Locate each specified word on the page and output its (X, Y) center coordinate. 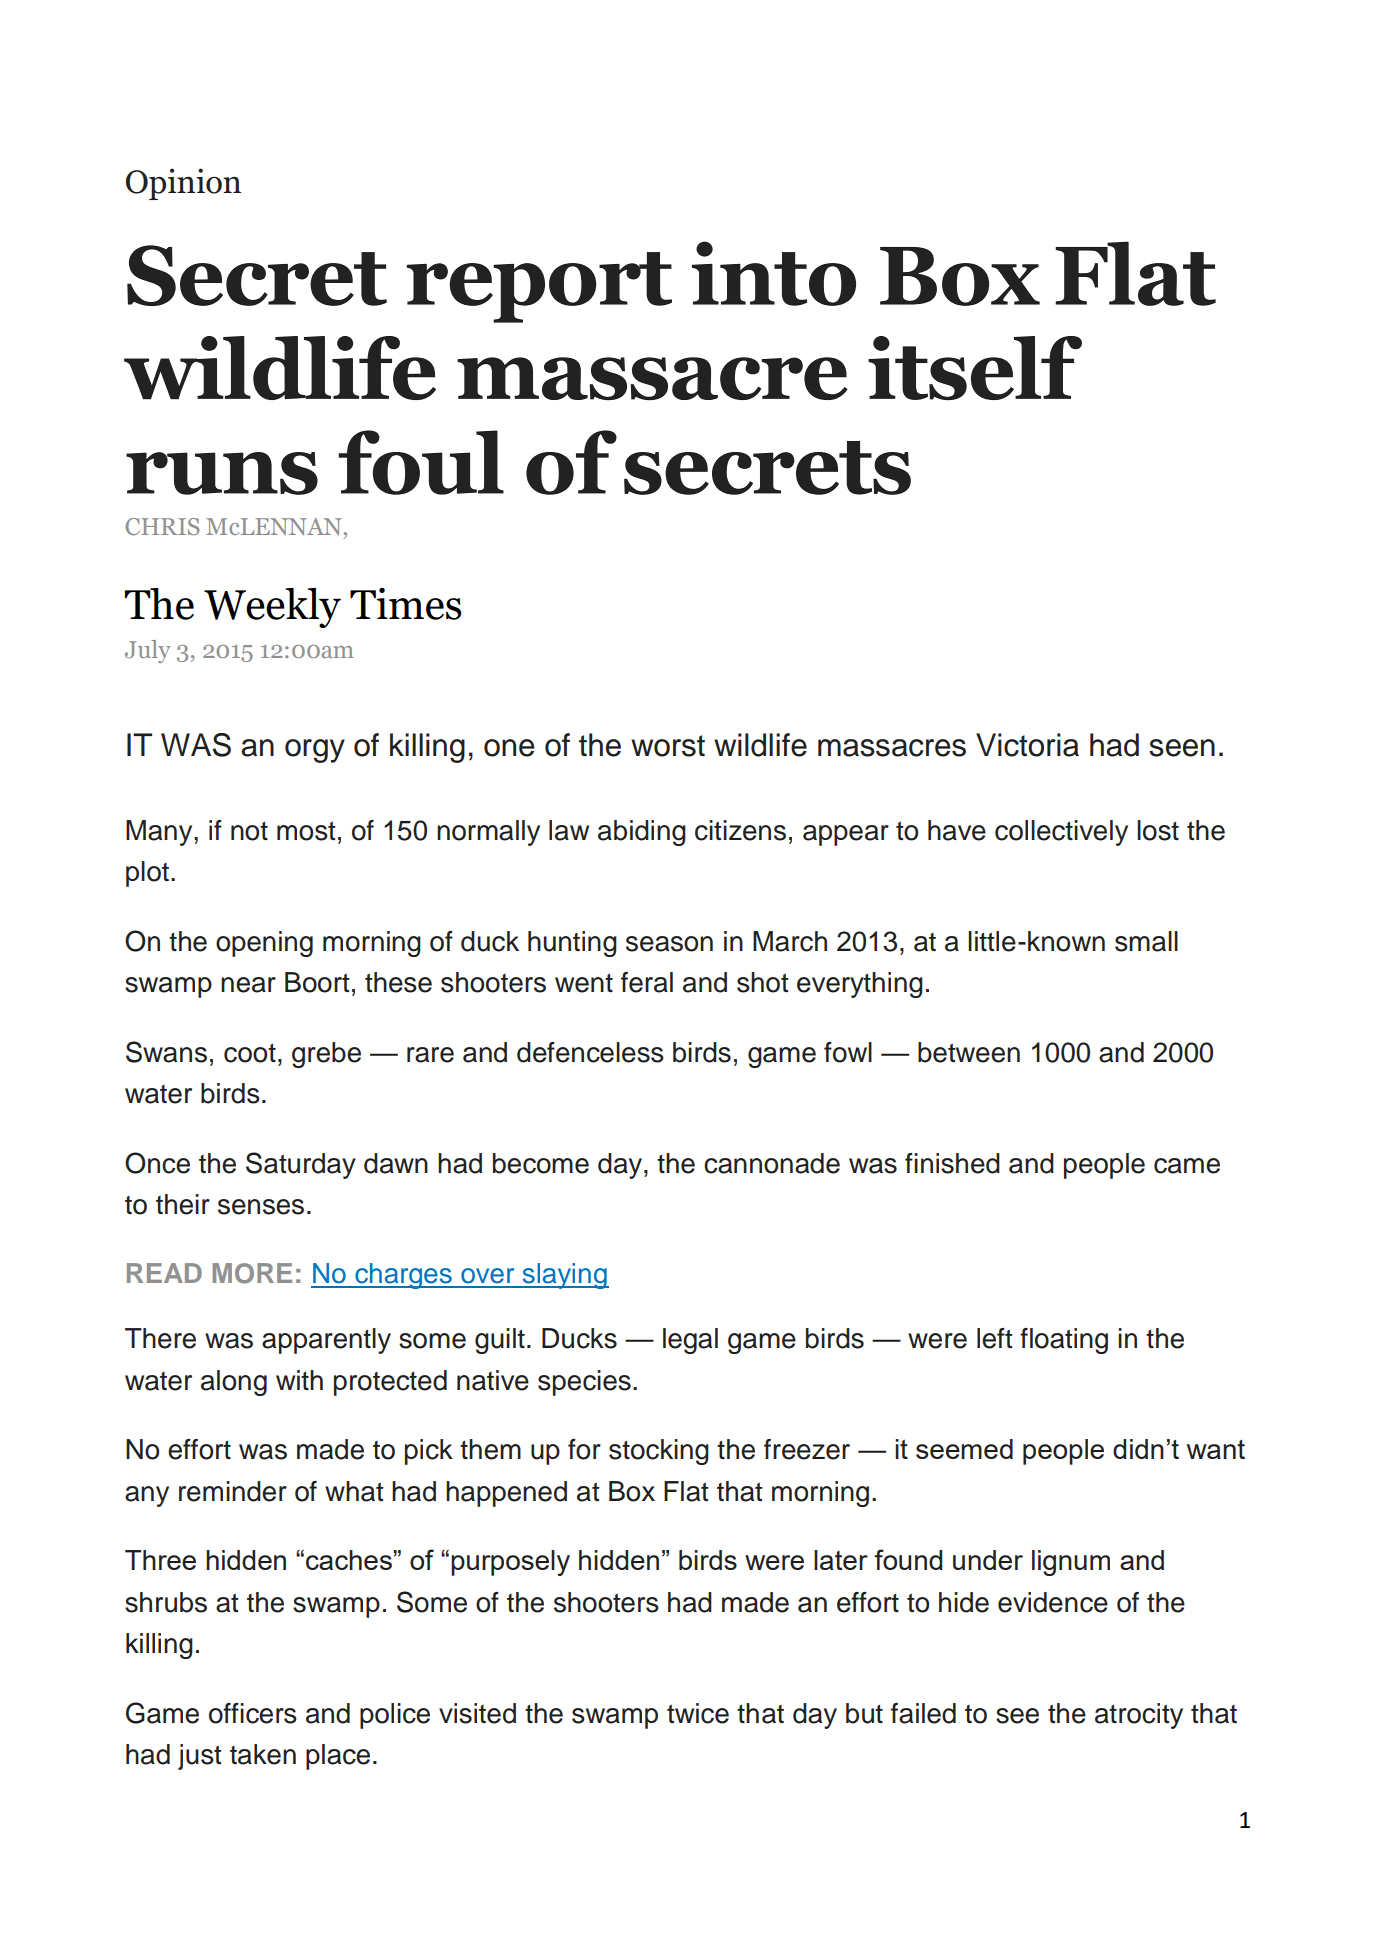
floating (1064, 1341)
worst (668, 746)
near (248, 985)
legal (690, 1341)
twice (698, 1713)
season (669, 944)
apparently (326, 1341)
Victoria (1027, 745)
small (1146, 941)
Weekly (272, 608)
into (774, 273)
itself (975, 368)
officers (253, 1713)
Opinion (183, 184)
